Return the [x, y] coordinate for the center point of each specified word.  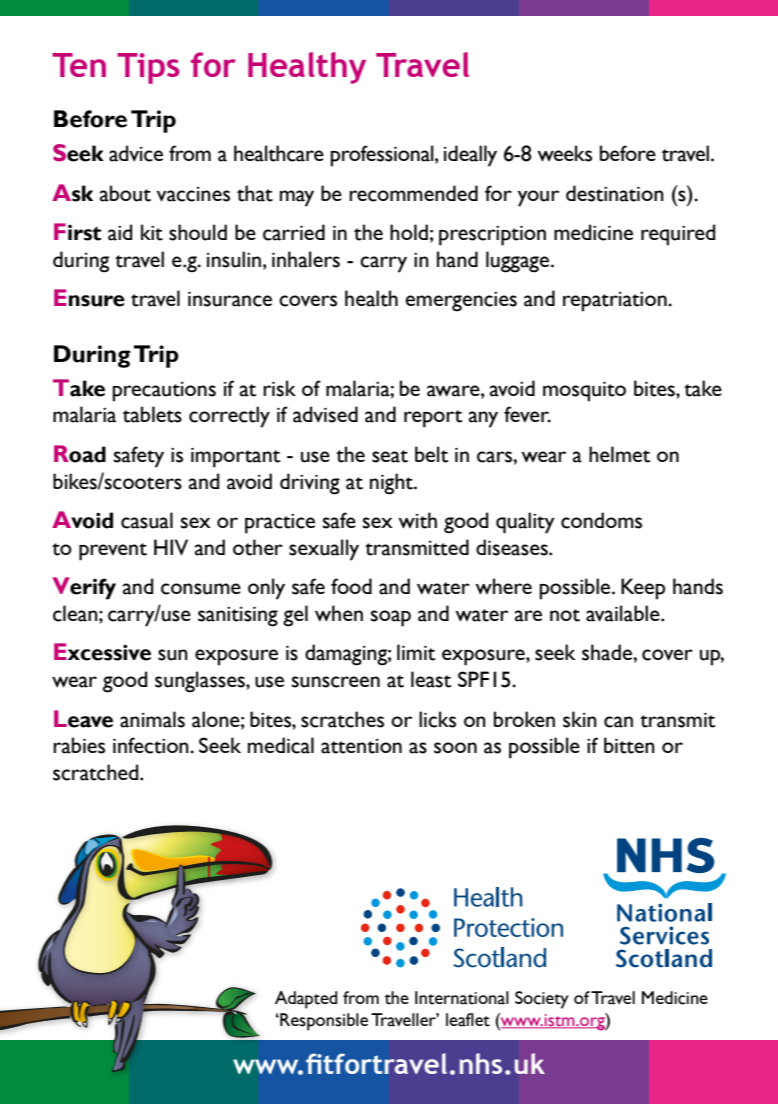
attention [361, 746]
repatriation [616, 302]
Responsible [323, 1022]
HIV [171, 547]
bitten [629, 745]
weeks [564, 153]
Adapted [306, 1000]
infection [152, 745]
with [417, 520]
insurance [230, 299]
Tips [148, 68]
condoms [601, 520]
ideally [470, 156]
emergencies [461, 302]
